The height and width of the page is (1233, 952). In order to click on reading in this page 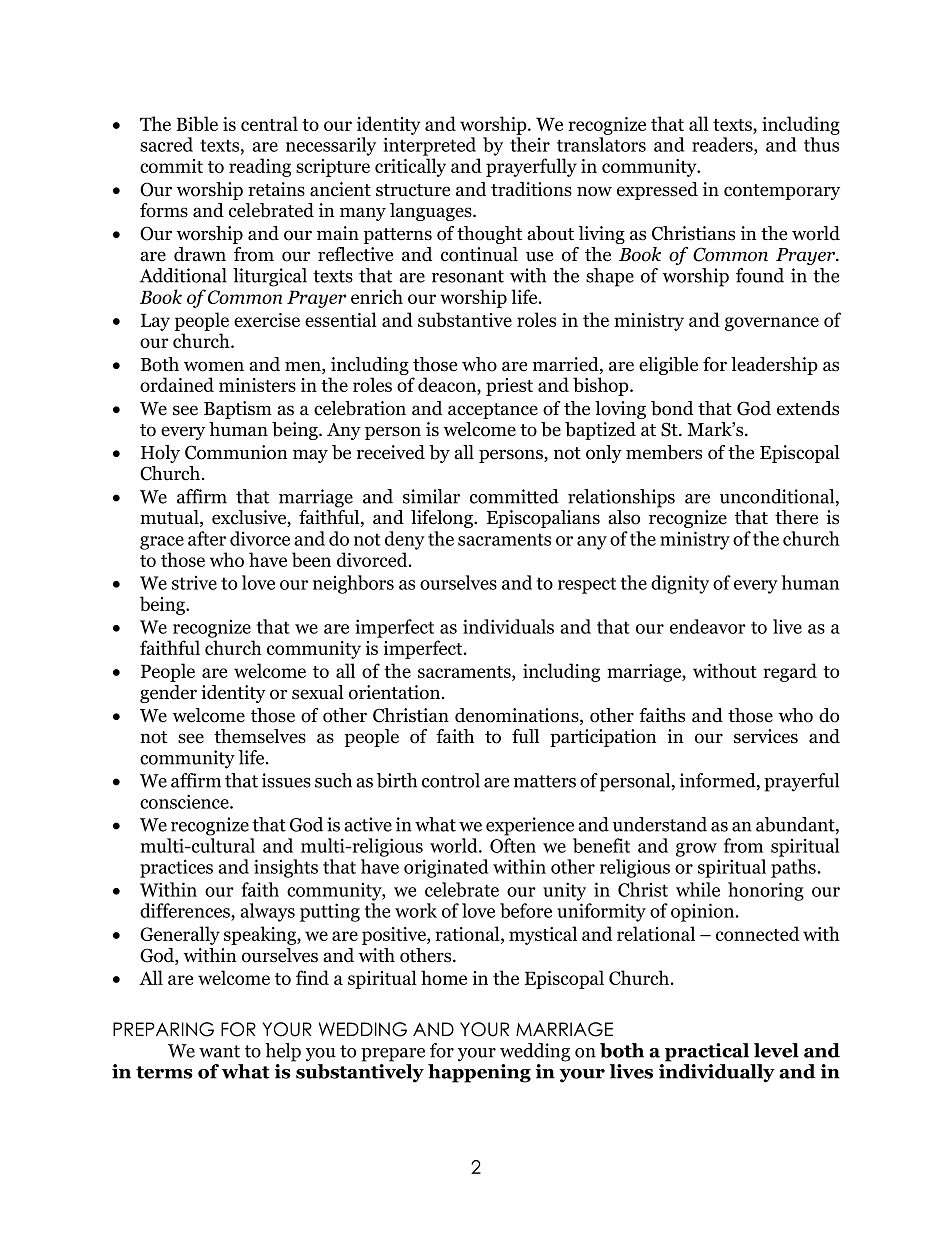, I will do `click(260, 167)`.
